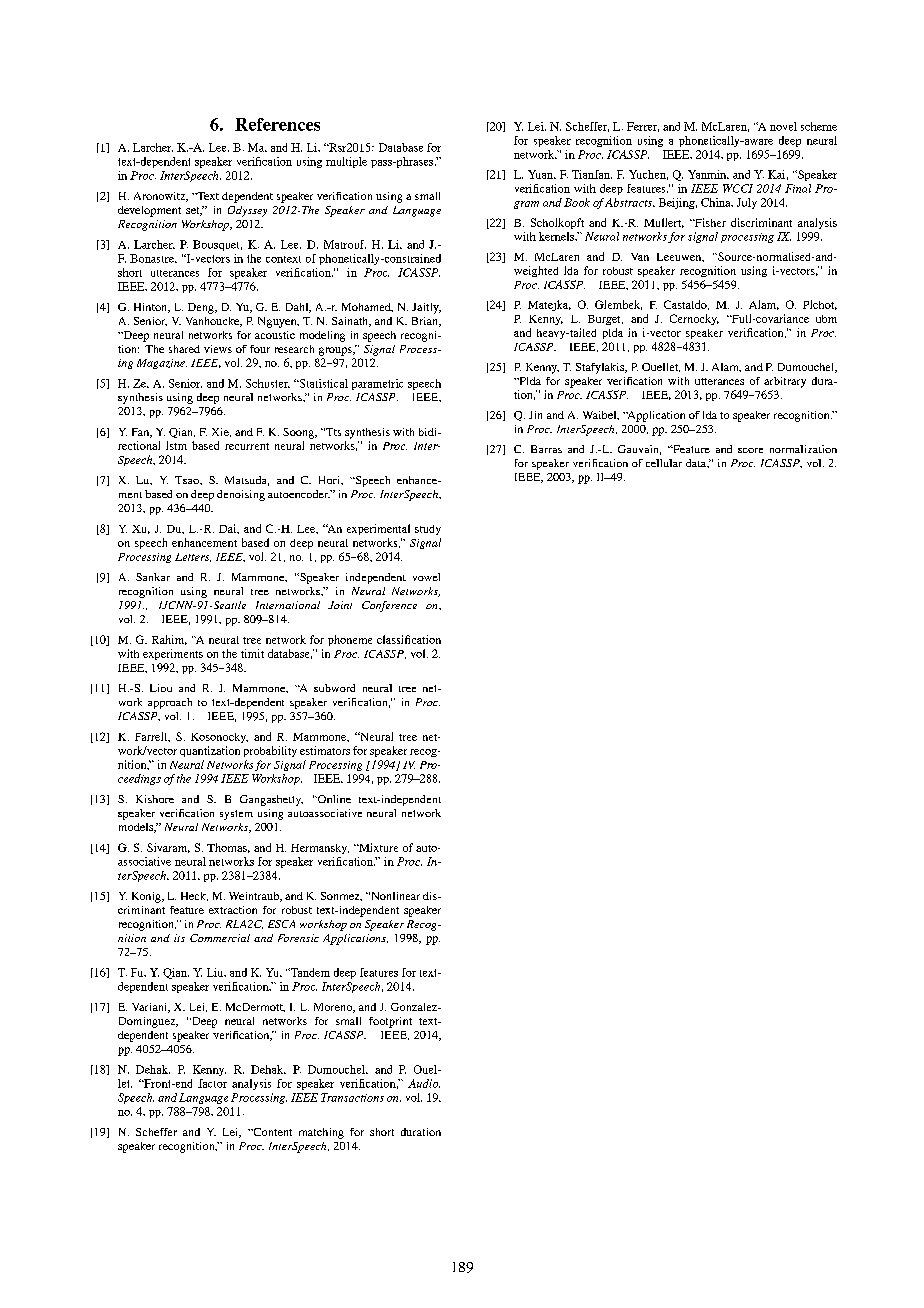 Image resolution: width=924 pixels, height=1308 pixels. What do you see at coordinates (325, 750) in the image?
I see `estimators` at bounding box center [325, 750].
